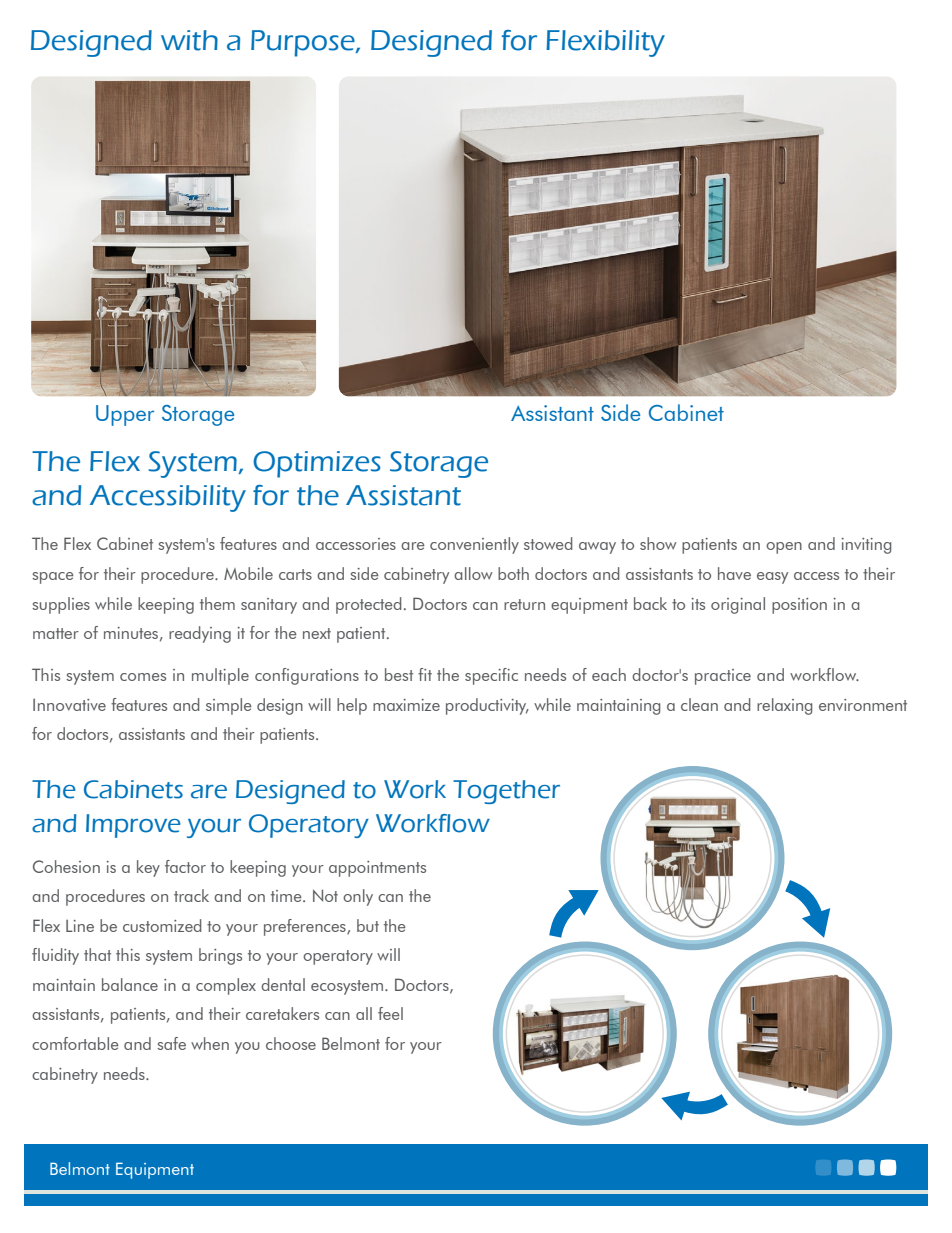  What do you see at coordinates (390, 1013) in the screenshot?
I see `feel` at bounding box center [390, 1013].
